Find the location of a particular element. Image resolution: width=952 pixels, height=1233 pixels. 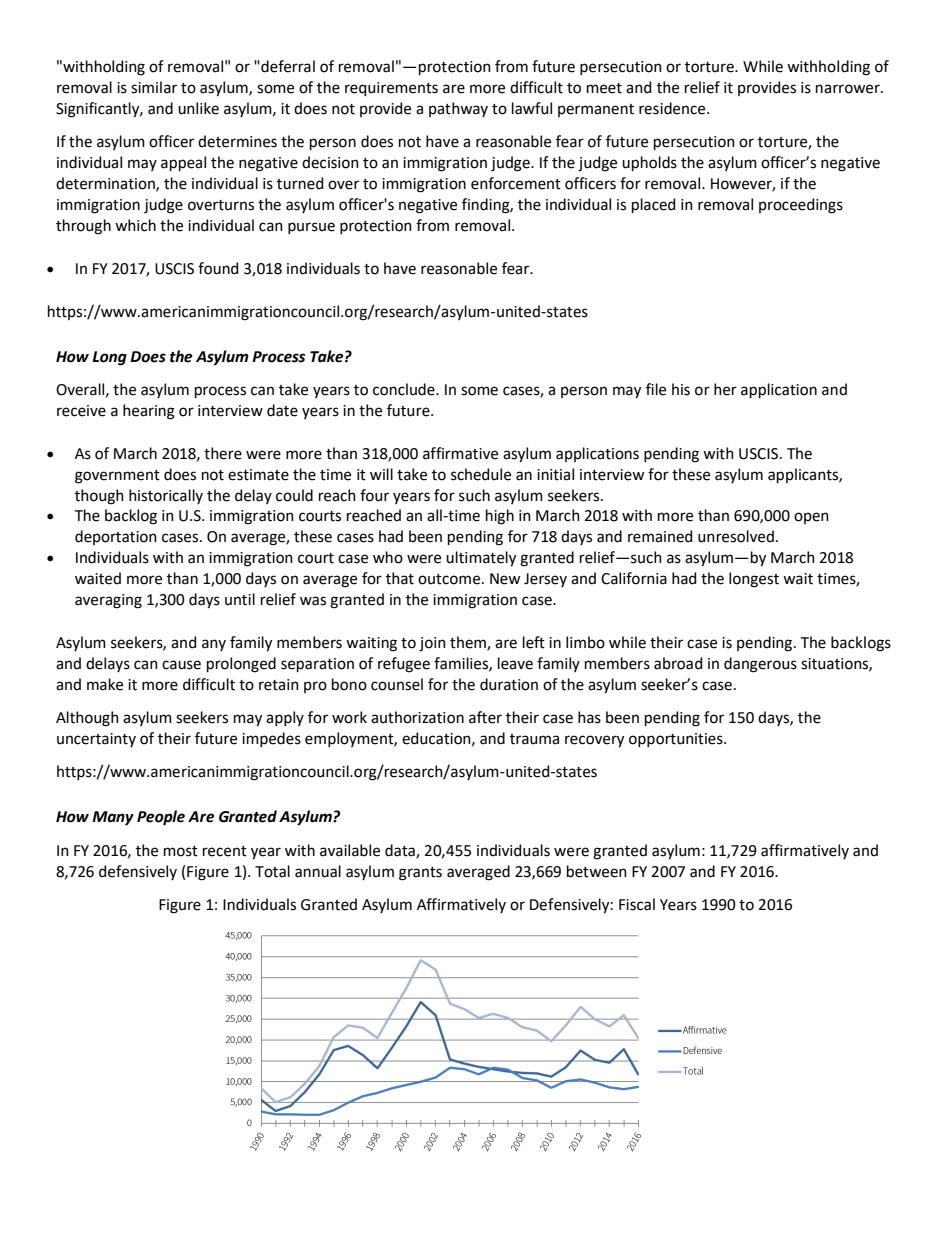

hearing is located at coordinates (149, 412).
